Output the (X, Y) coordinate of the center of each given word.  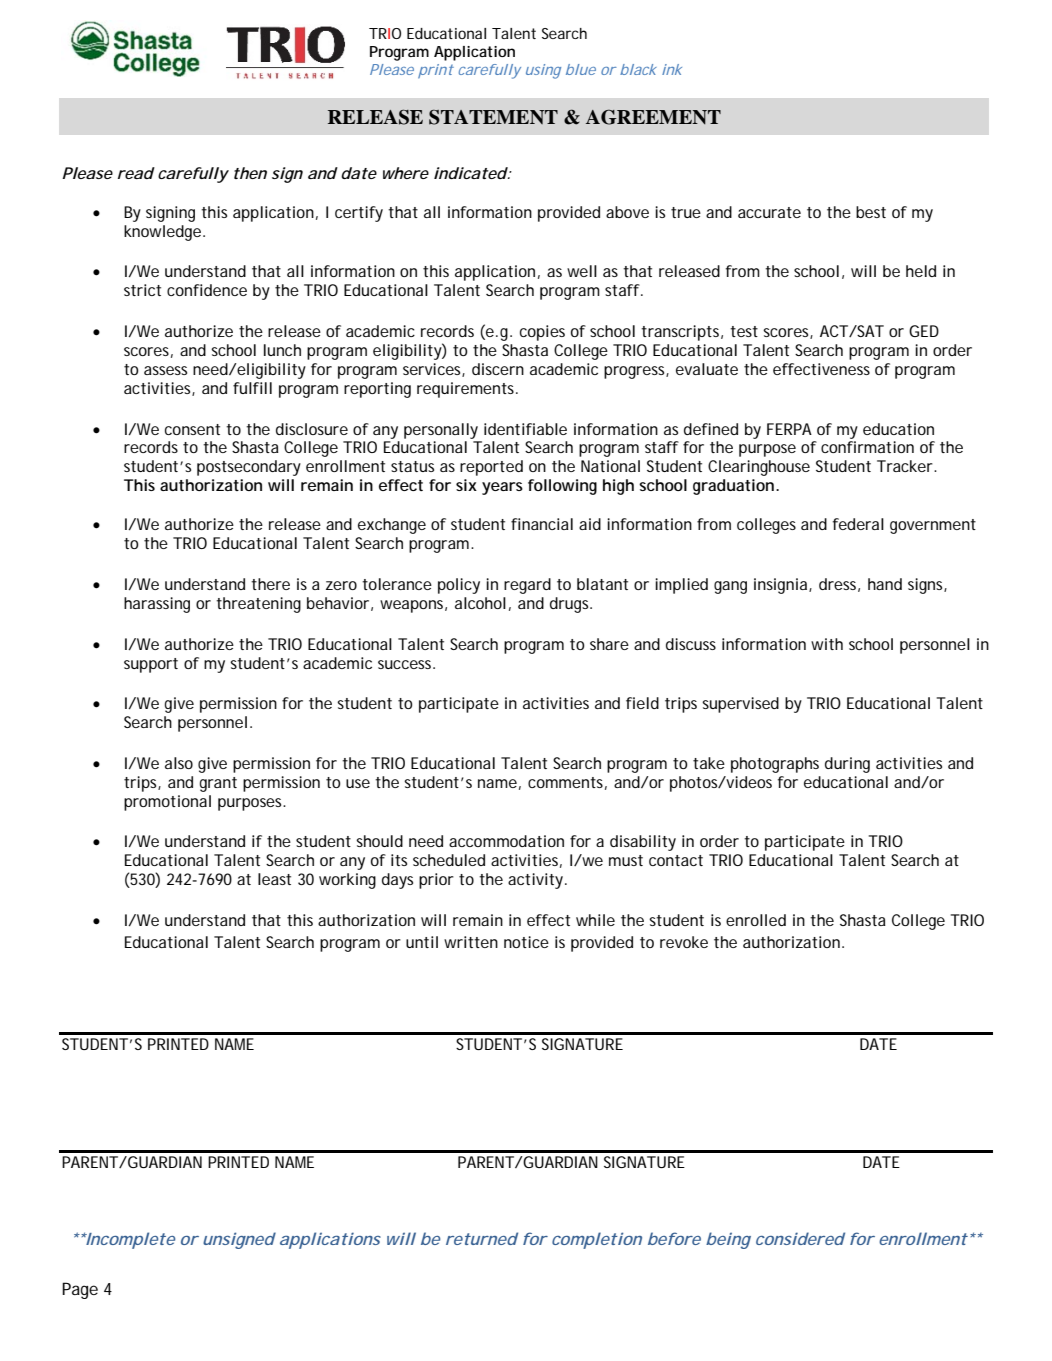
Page (80, 1290)
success (406, 664)
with (827, 644)
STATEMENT (493, 117)
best (871, 212)
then (250, 173)
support (151, 665)
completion (597, 1240)
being (728, 1240)
